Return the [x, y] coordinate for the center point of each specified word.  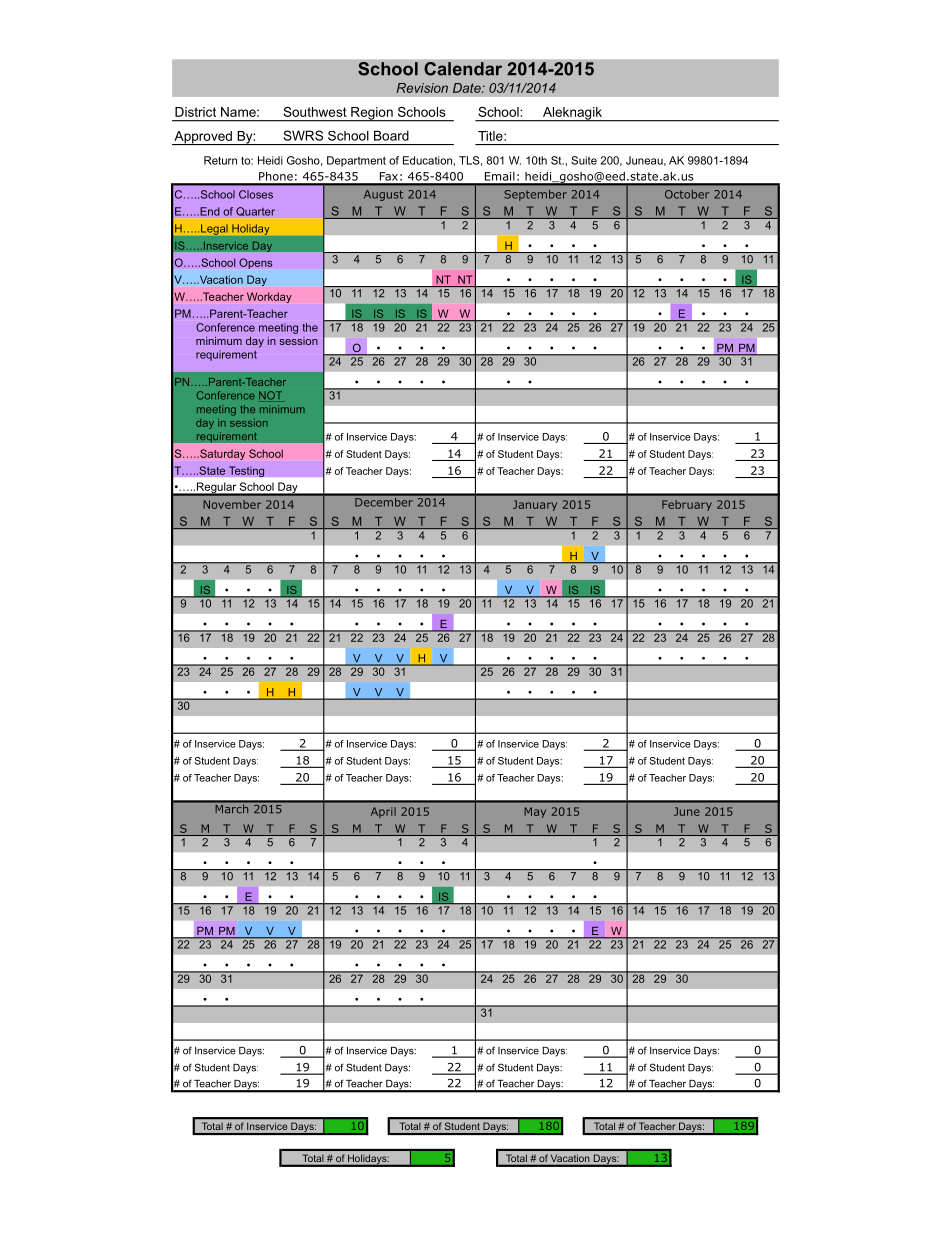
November [232, 504]
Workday [269, 297]
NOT [272, 396]
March [232, 809]
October [687, 194]
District [195, 112]
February [687, 505]
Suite [584, 160]
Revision [422, 88]
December [384, 501]
